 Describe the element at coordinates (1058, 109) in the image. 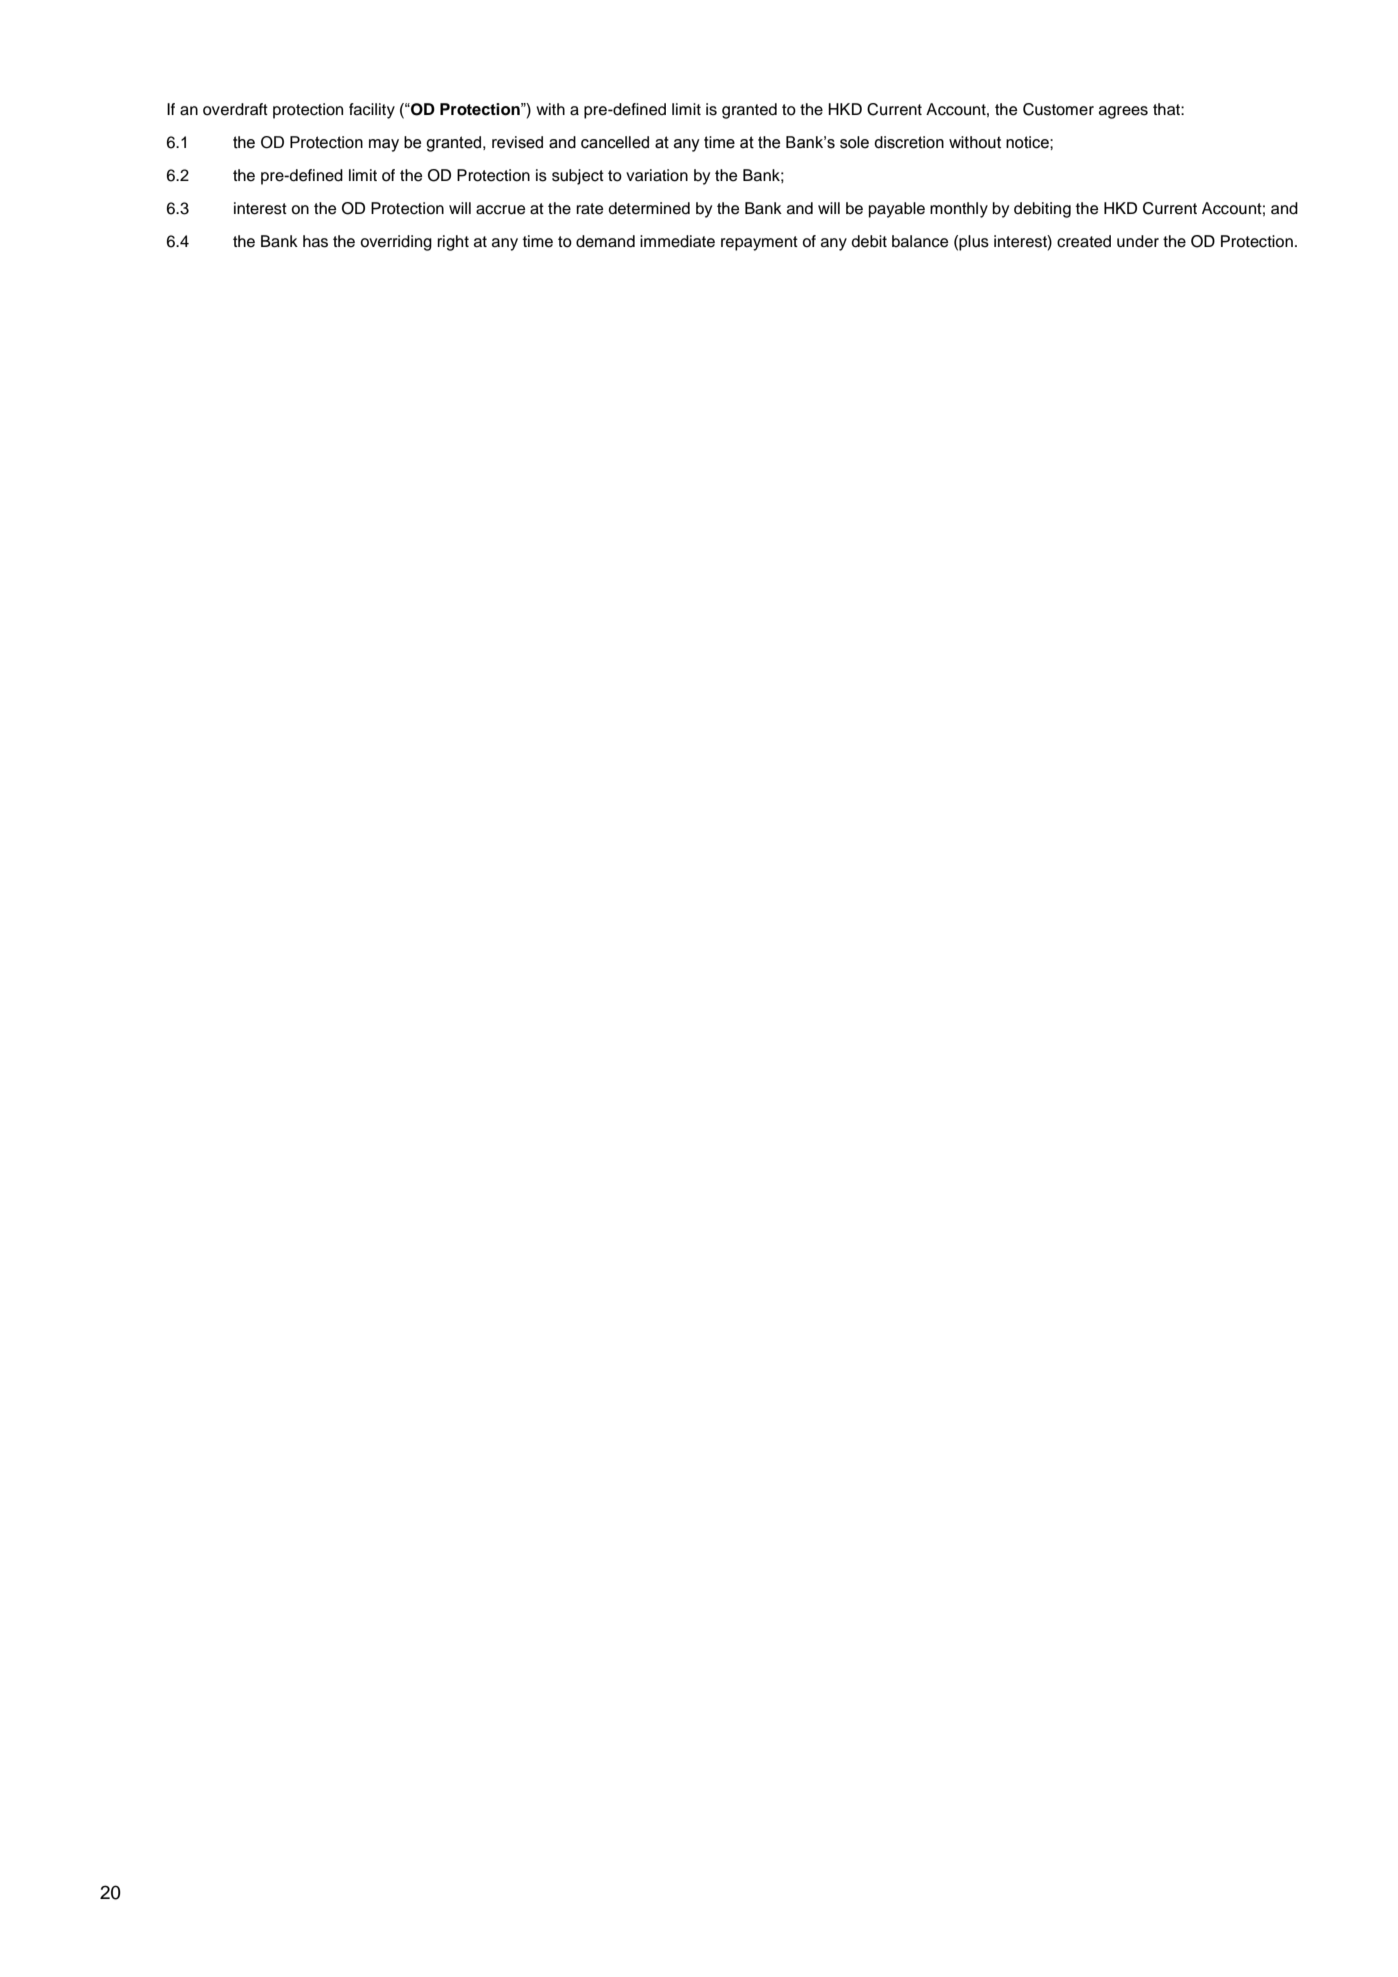

I see `Customer` at that location.
